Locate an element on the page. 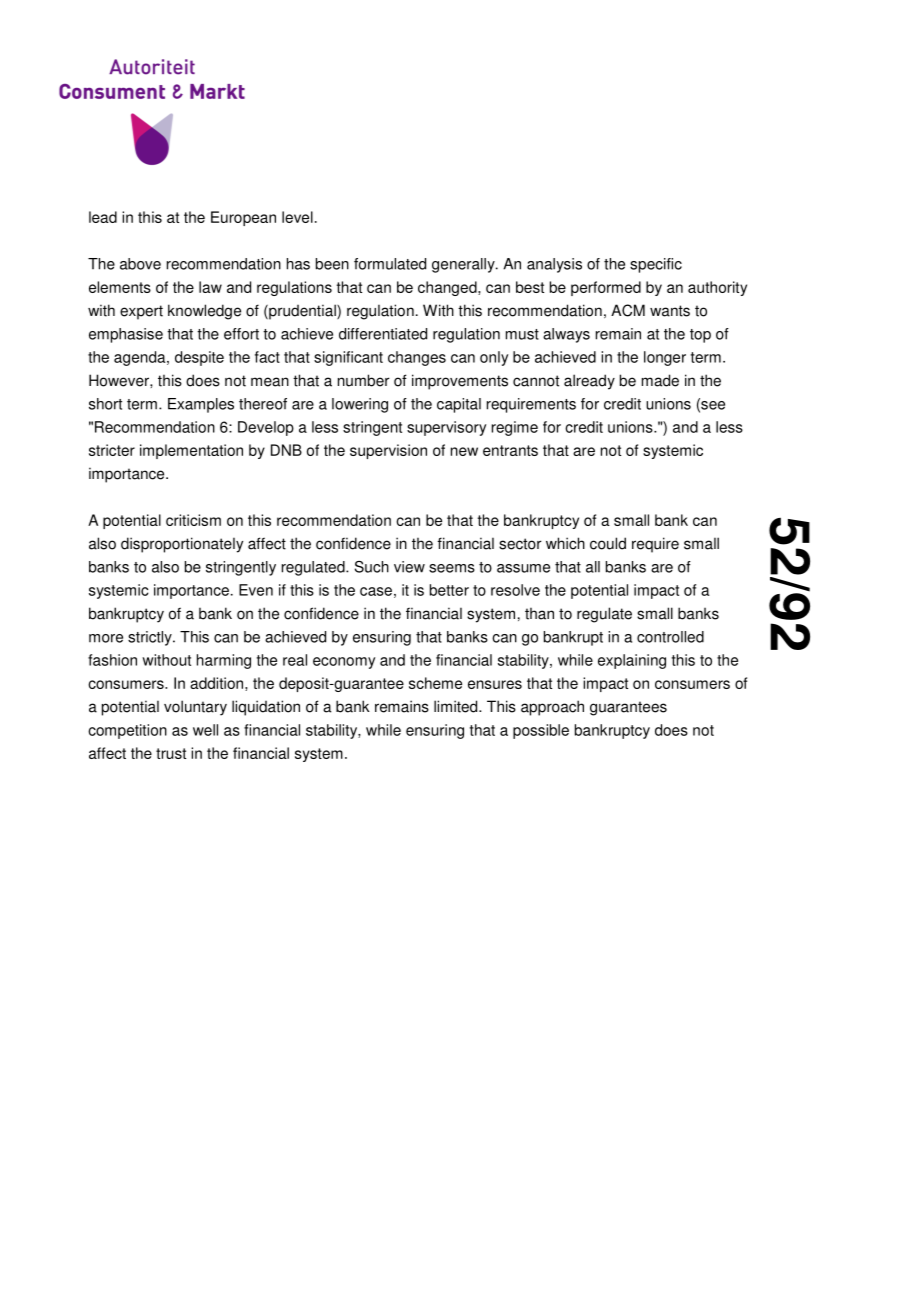  implementation is located at coordinates (191, 451).
